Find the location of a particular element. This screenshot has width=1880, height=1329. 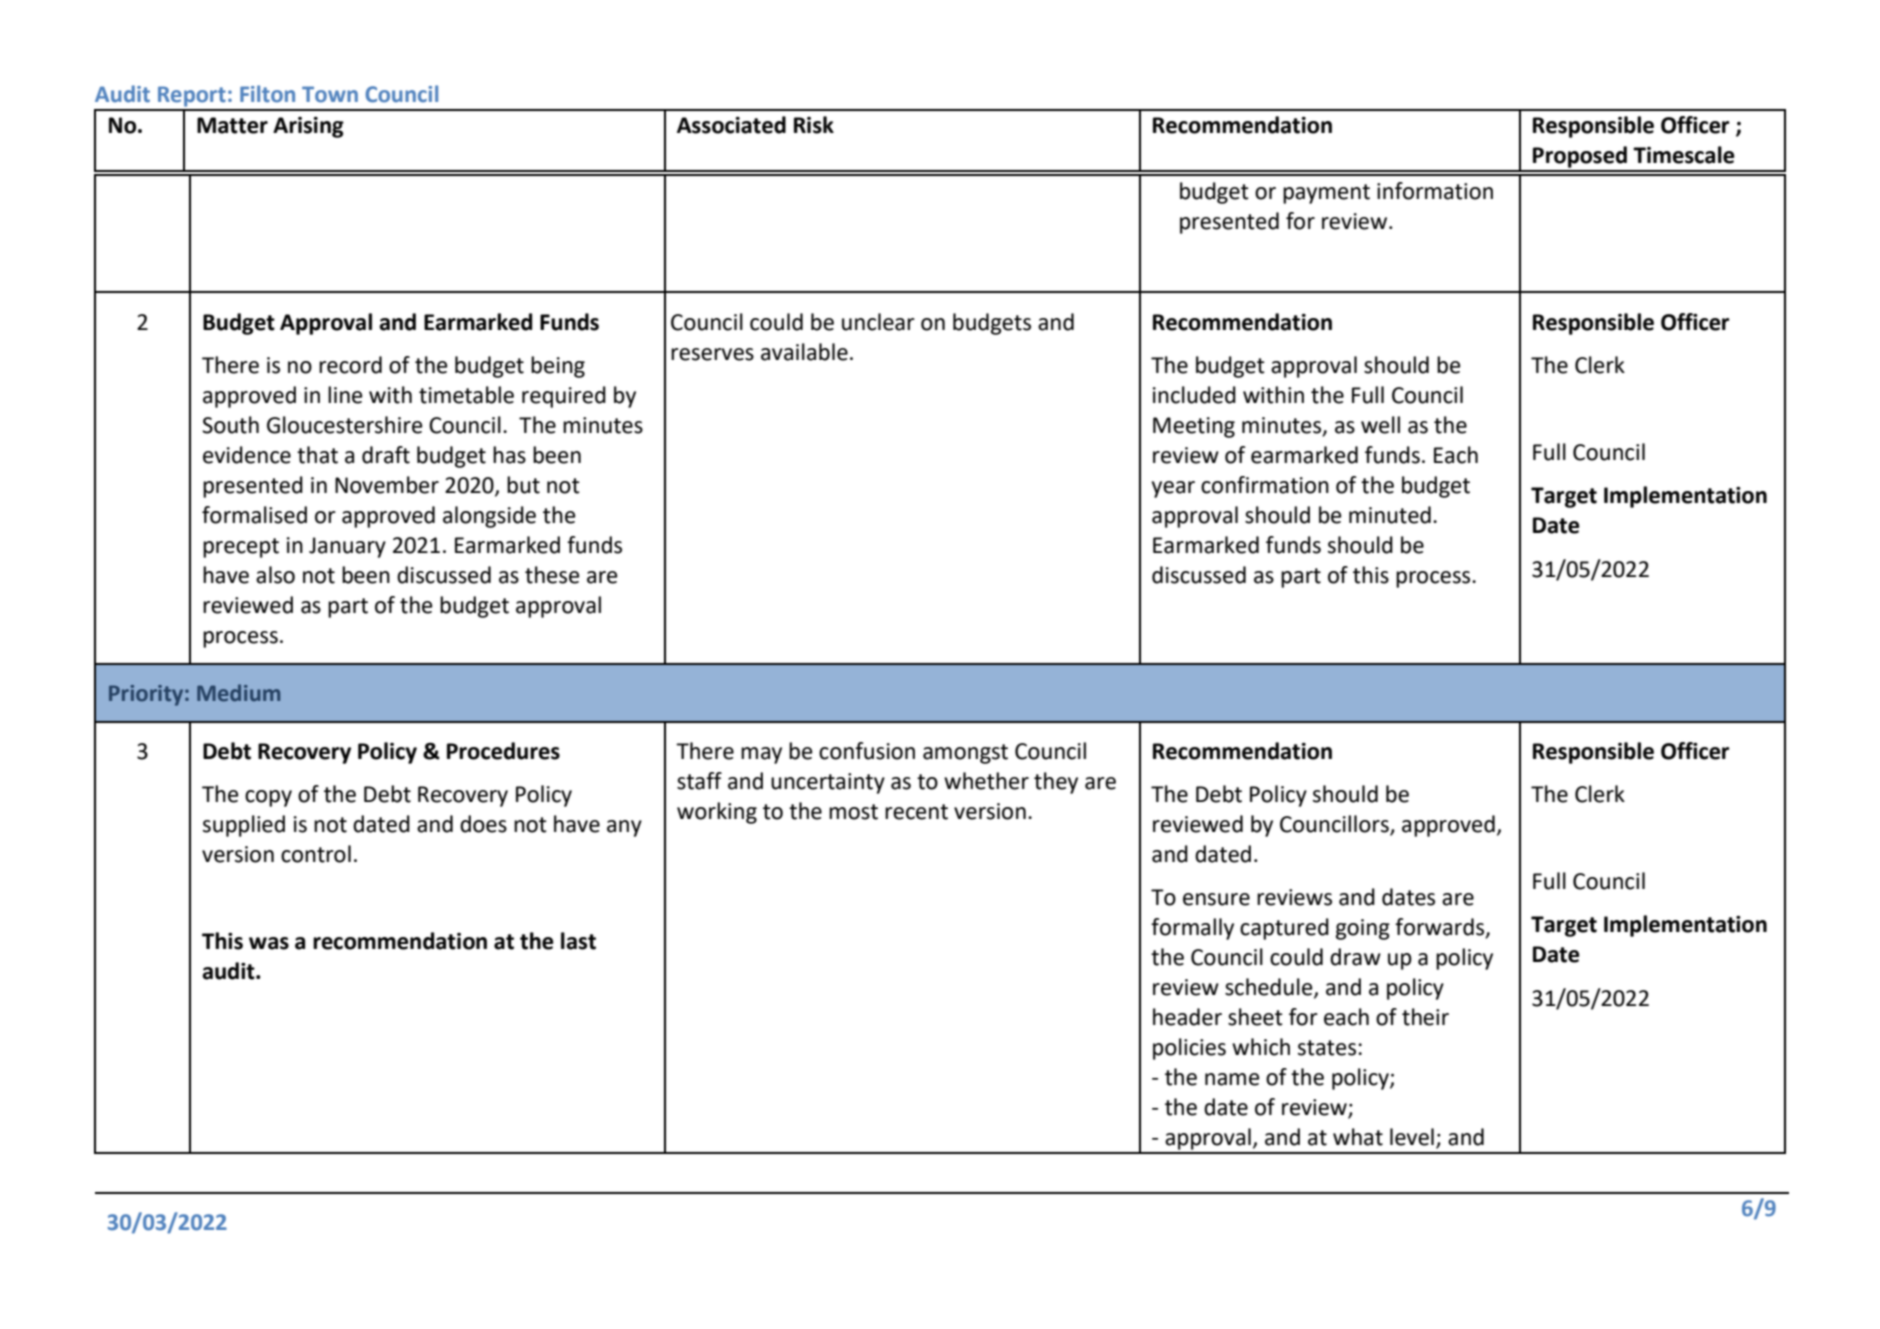

draft is located at coordinates (386, 455).
